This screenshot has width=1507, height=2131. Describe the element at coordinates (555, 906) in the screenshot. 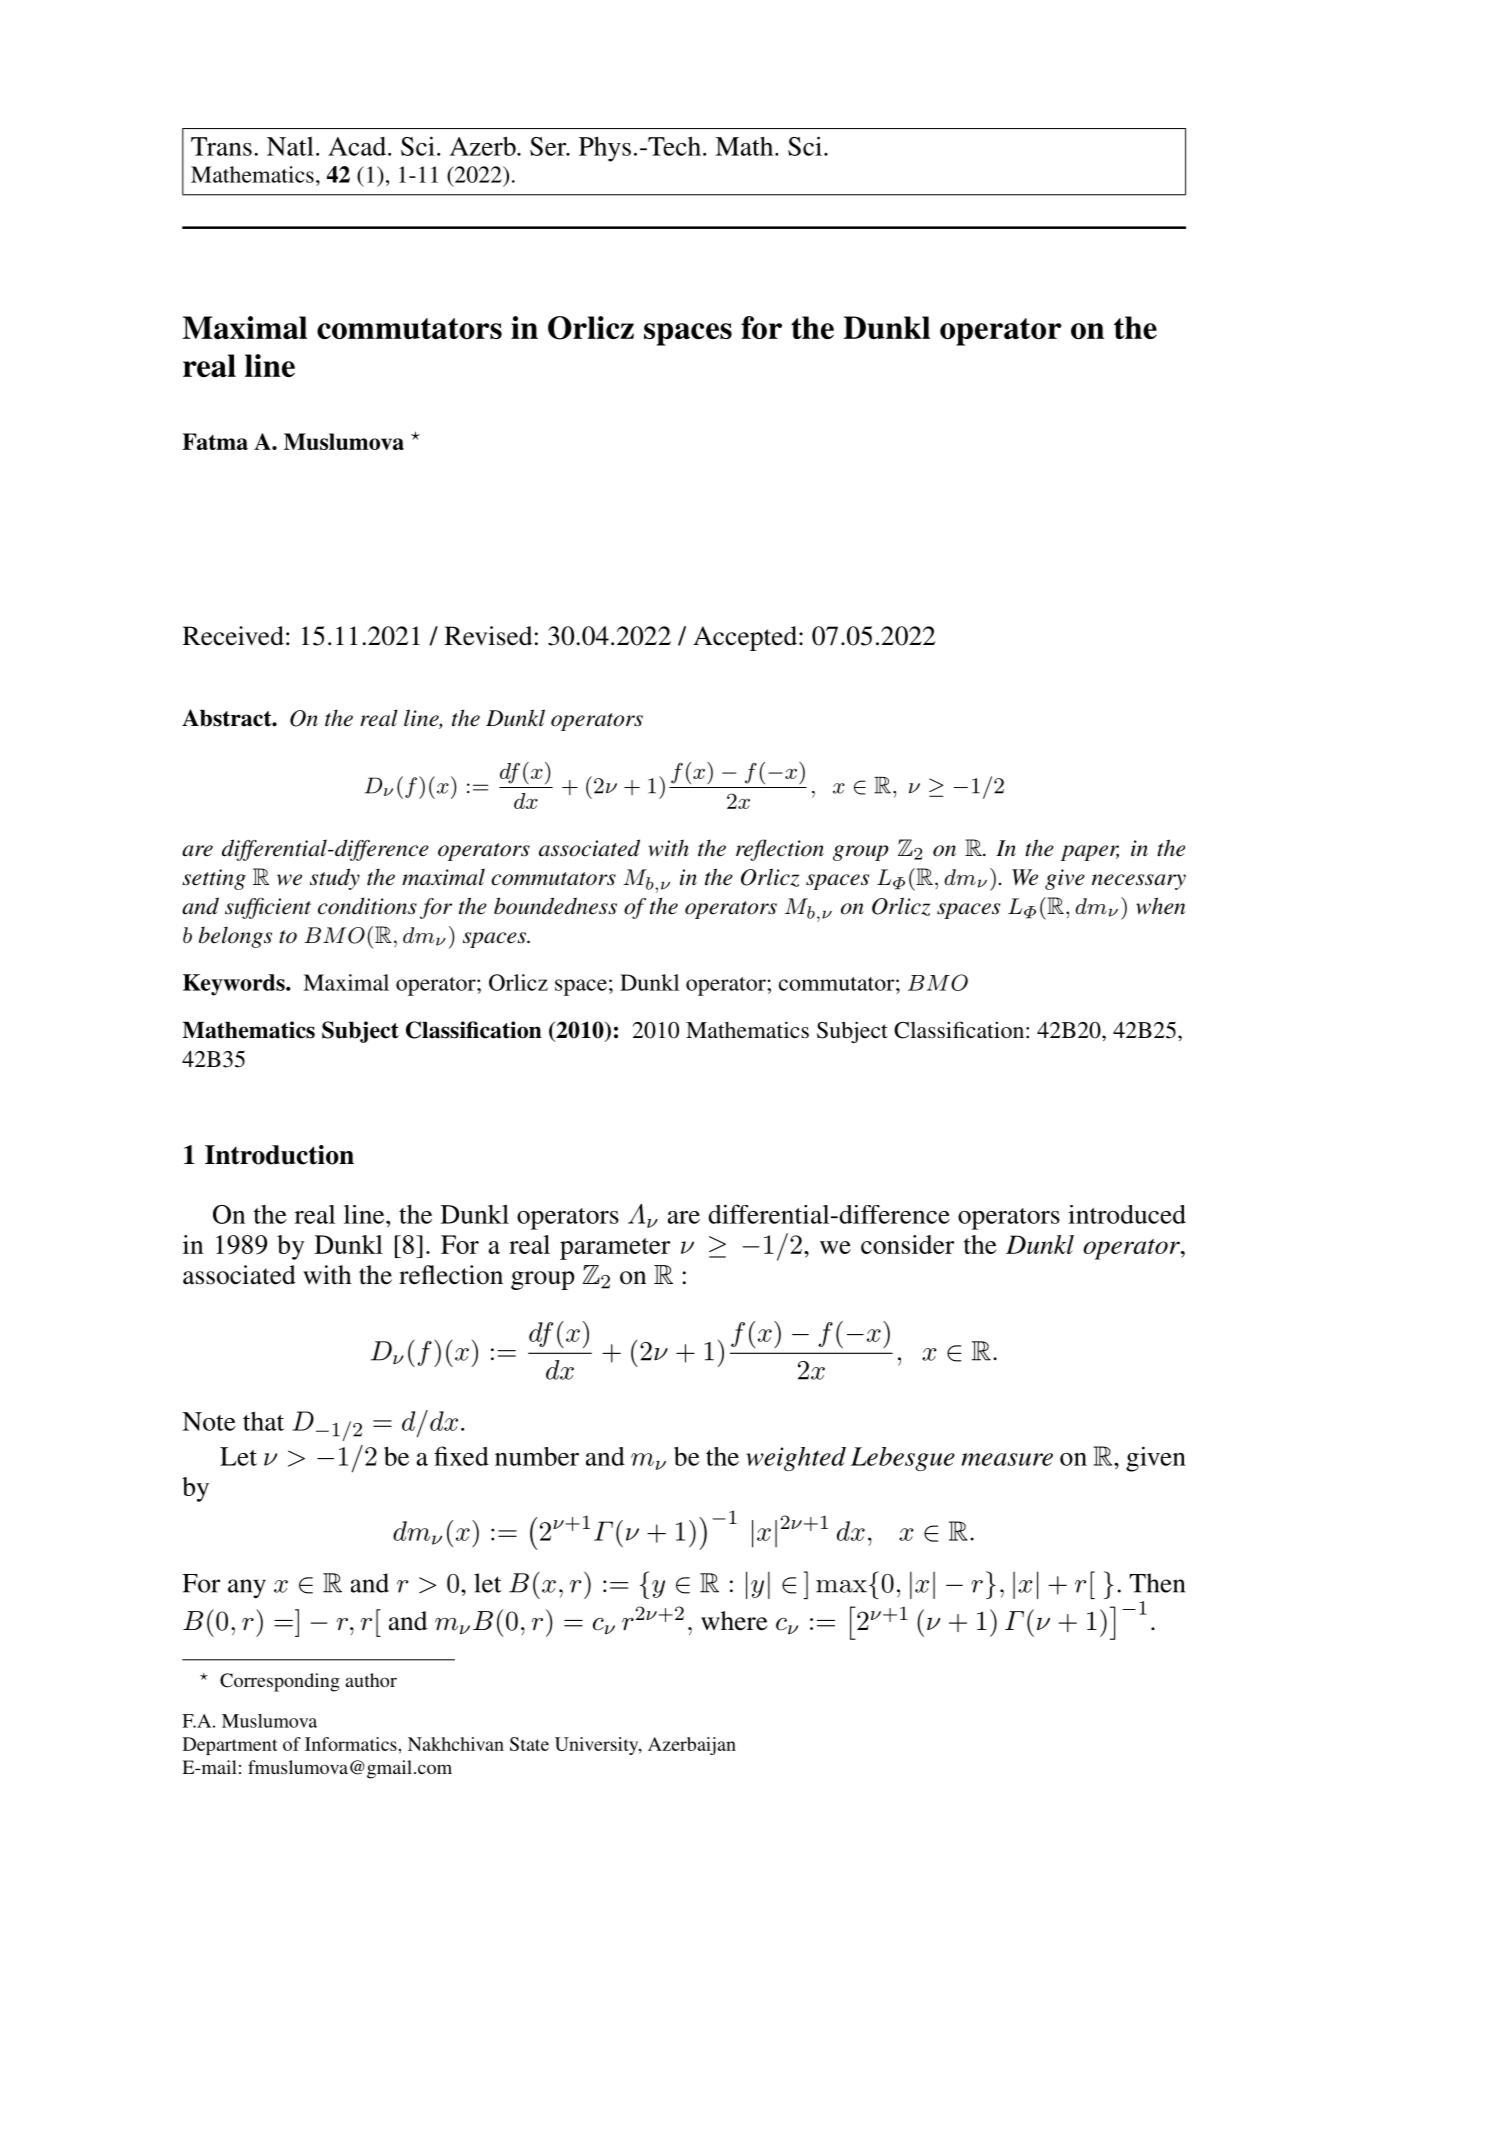

I see `boundedness` at that location.
